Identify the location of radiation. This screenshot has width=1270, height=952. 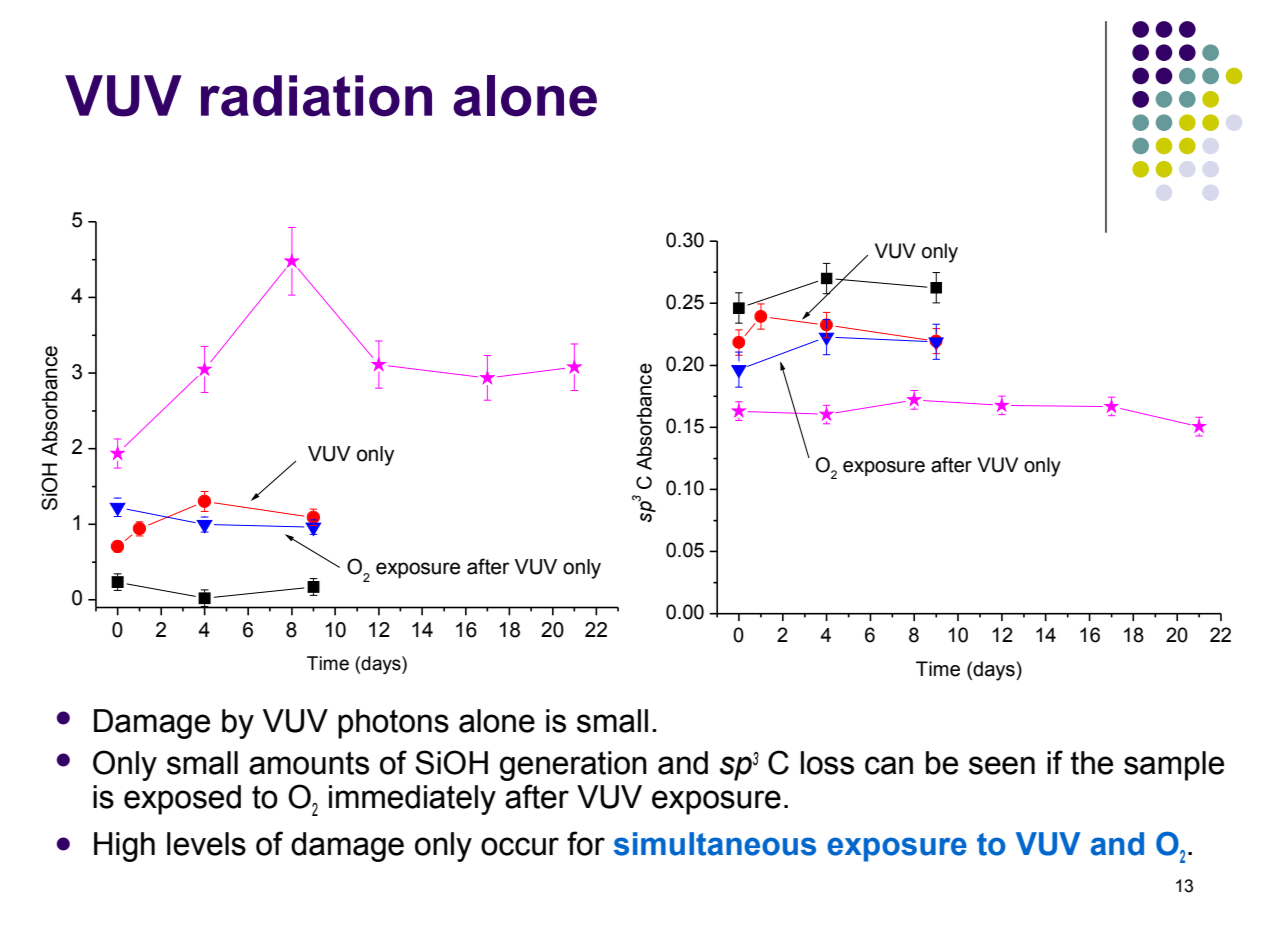
(316, 96).
